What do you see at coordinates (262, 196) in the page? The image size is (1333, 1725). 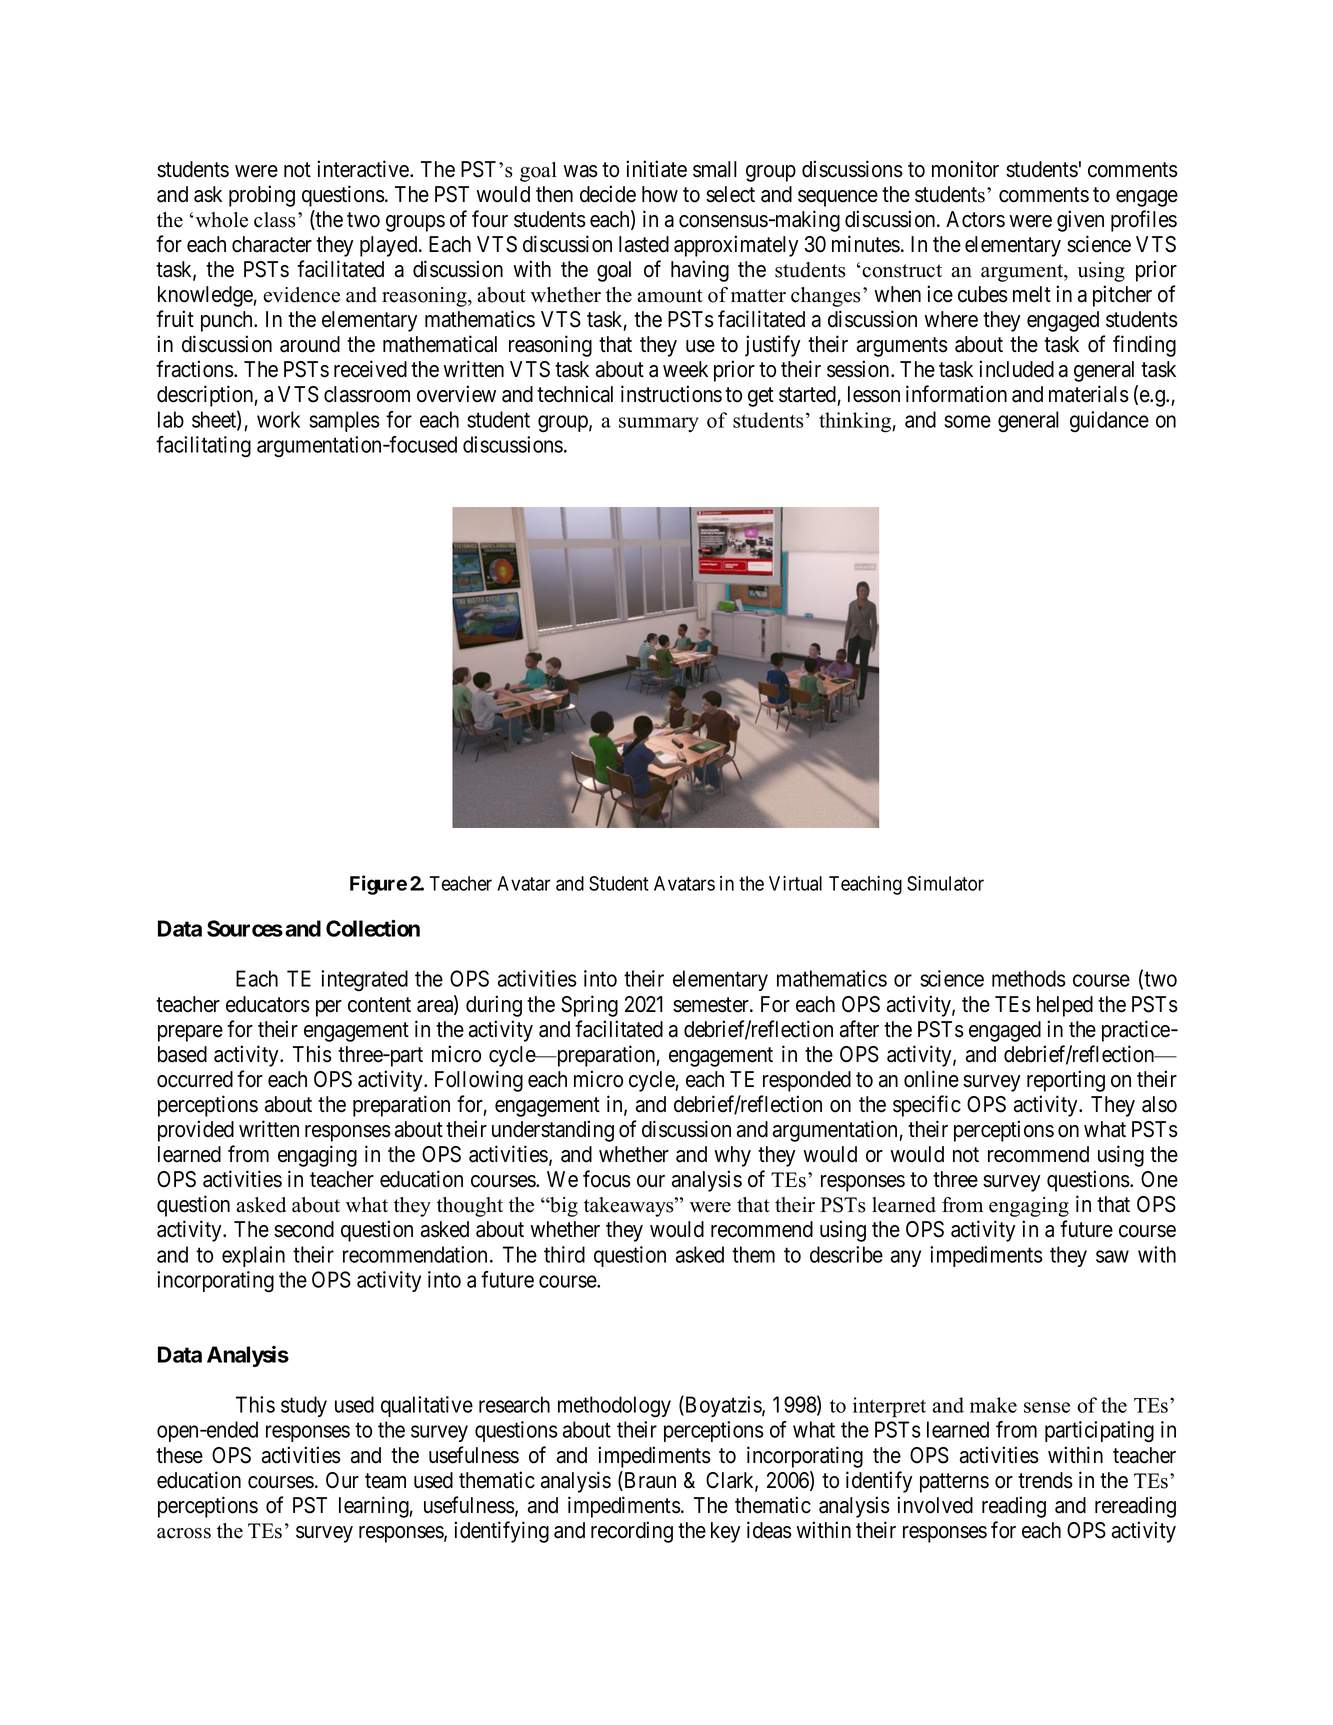 I see `probing` at bounding box center [262, 196].
